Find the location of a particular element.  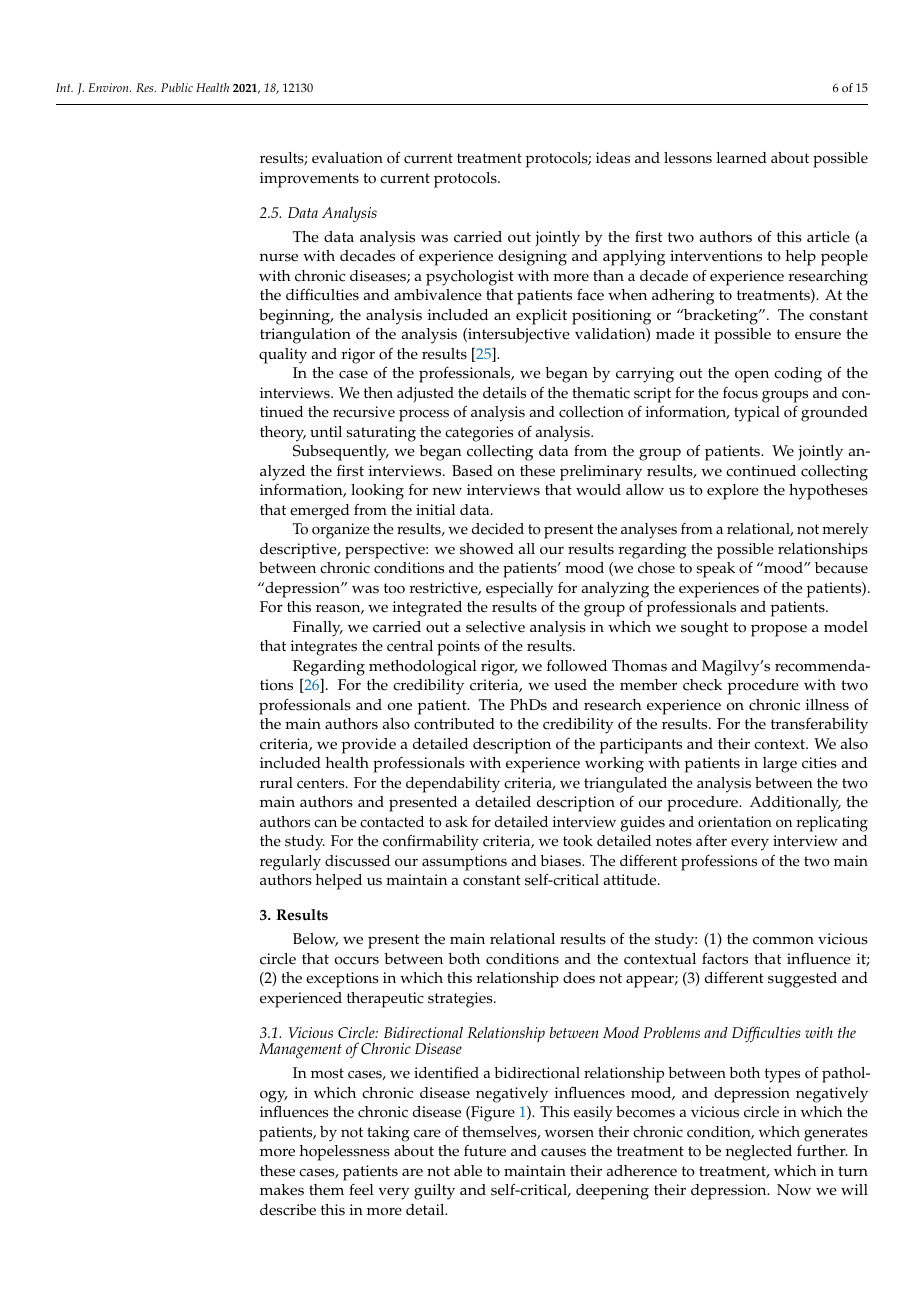

emerged is located at coordinates (320, 512).
